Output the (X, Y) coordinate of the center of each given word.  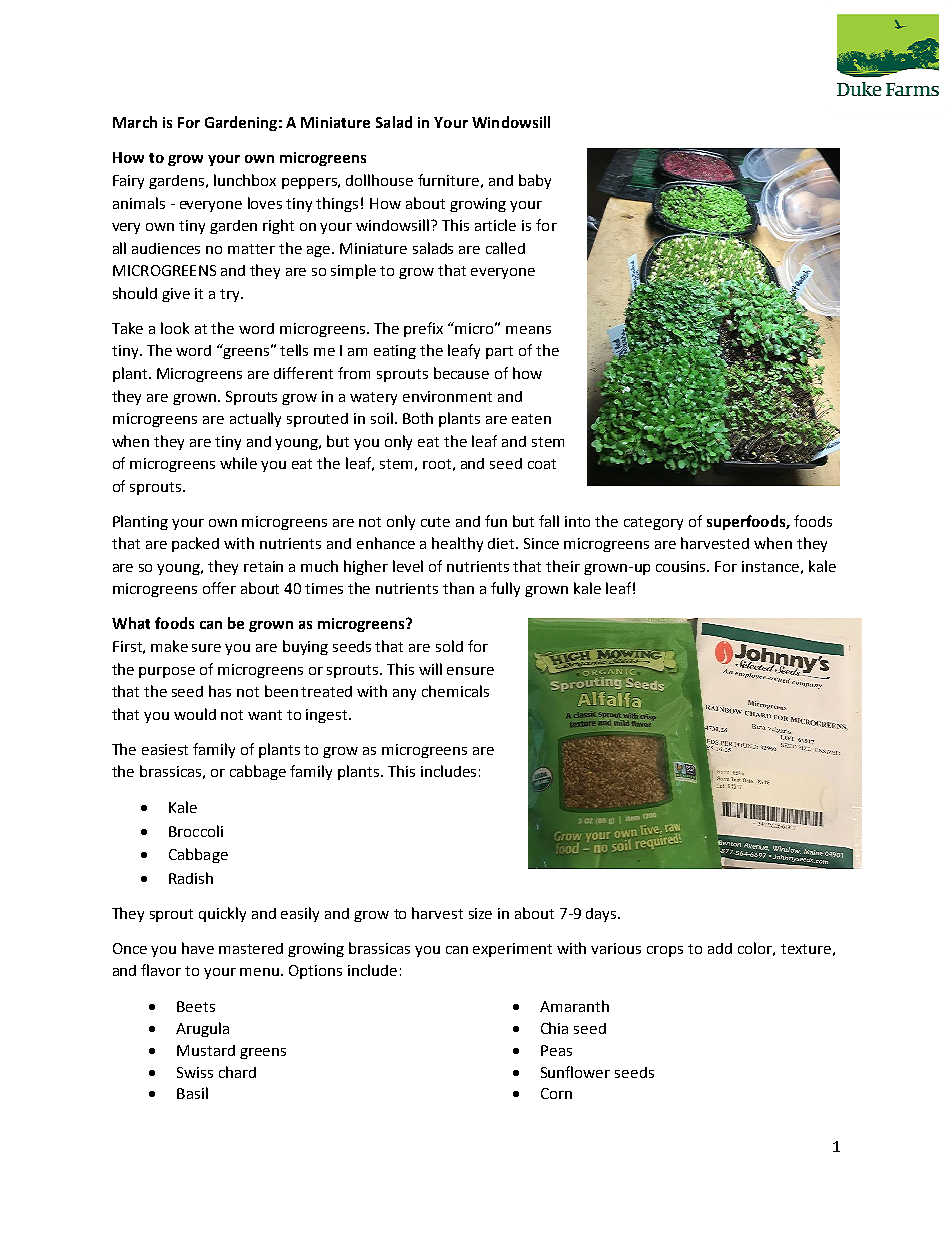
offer (219, 588)
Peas (556, 1050)
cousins (682, 566)
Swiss (195, 1072)
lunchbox (245, 180)
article (495, 225)
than (458, 588)
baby (535, 181)
